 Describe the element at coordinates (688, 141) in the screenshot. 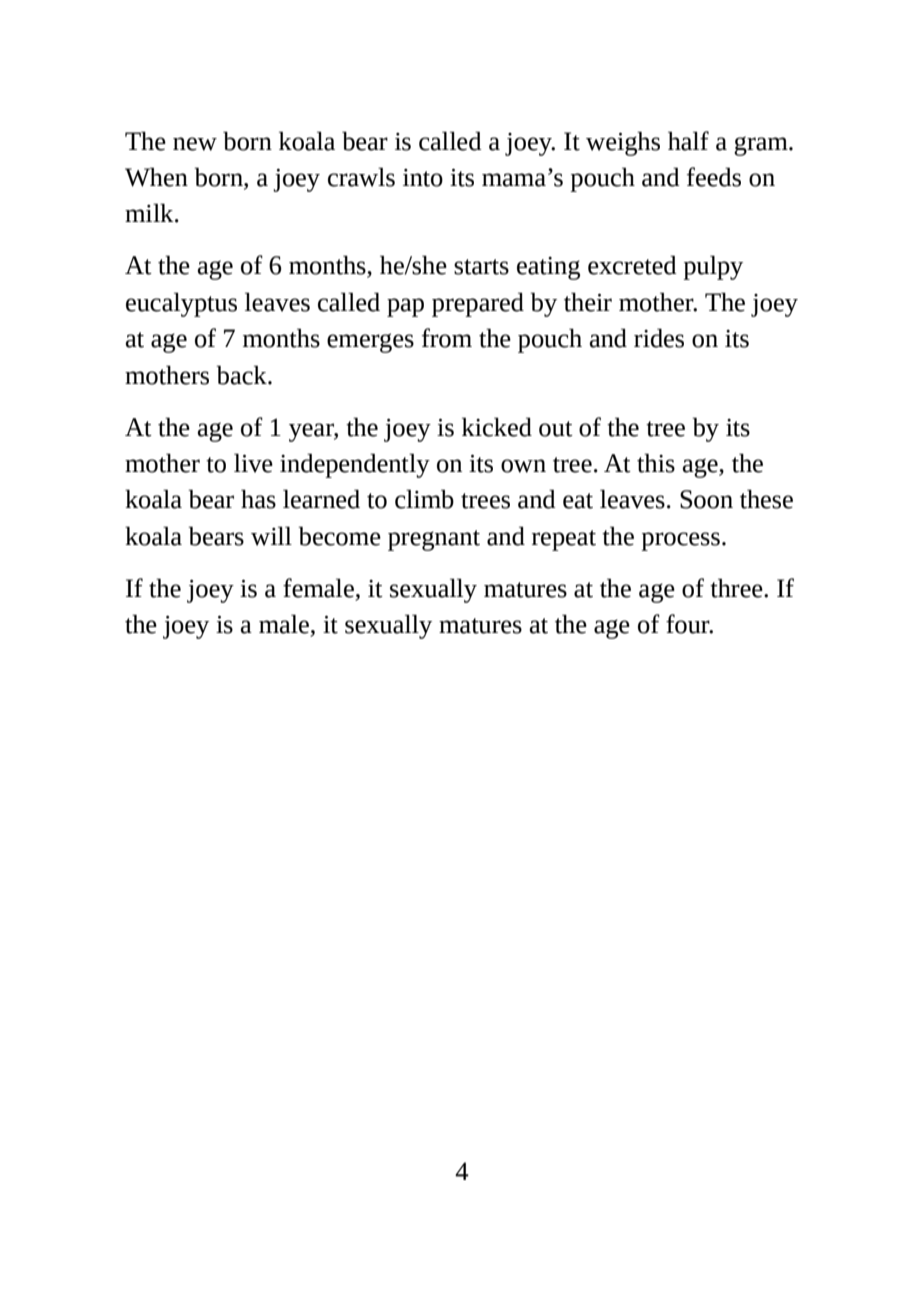

I see `half` at that location.
